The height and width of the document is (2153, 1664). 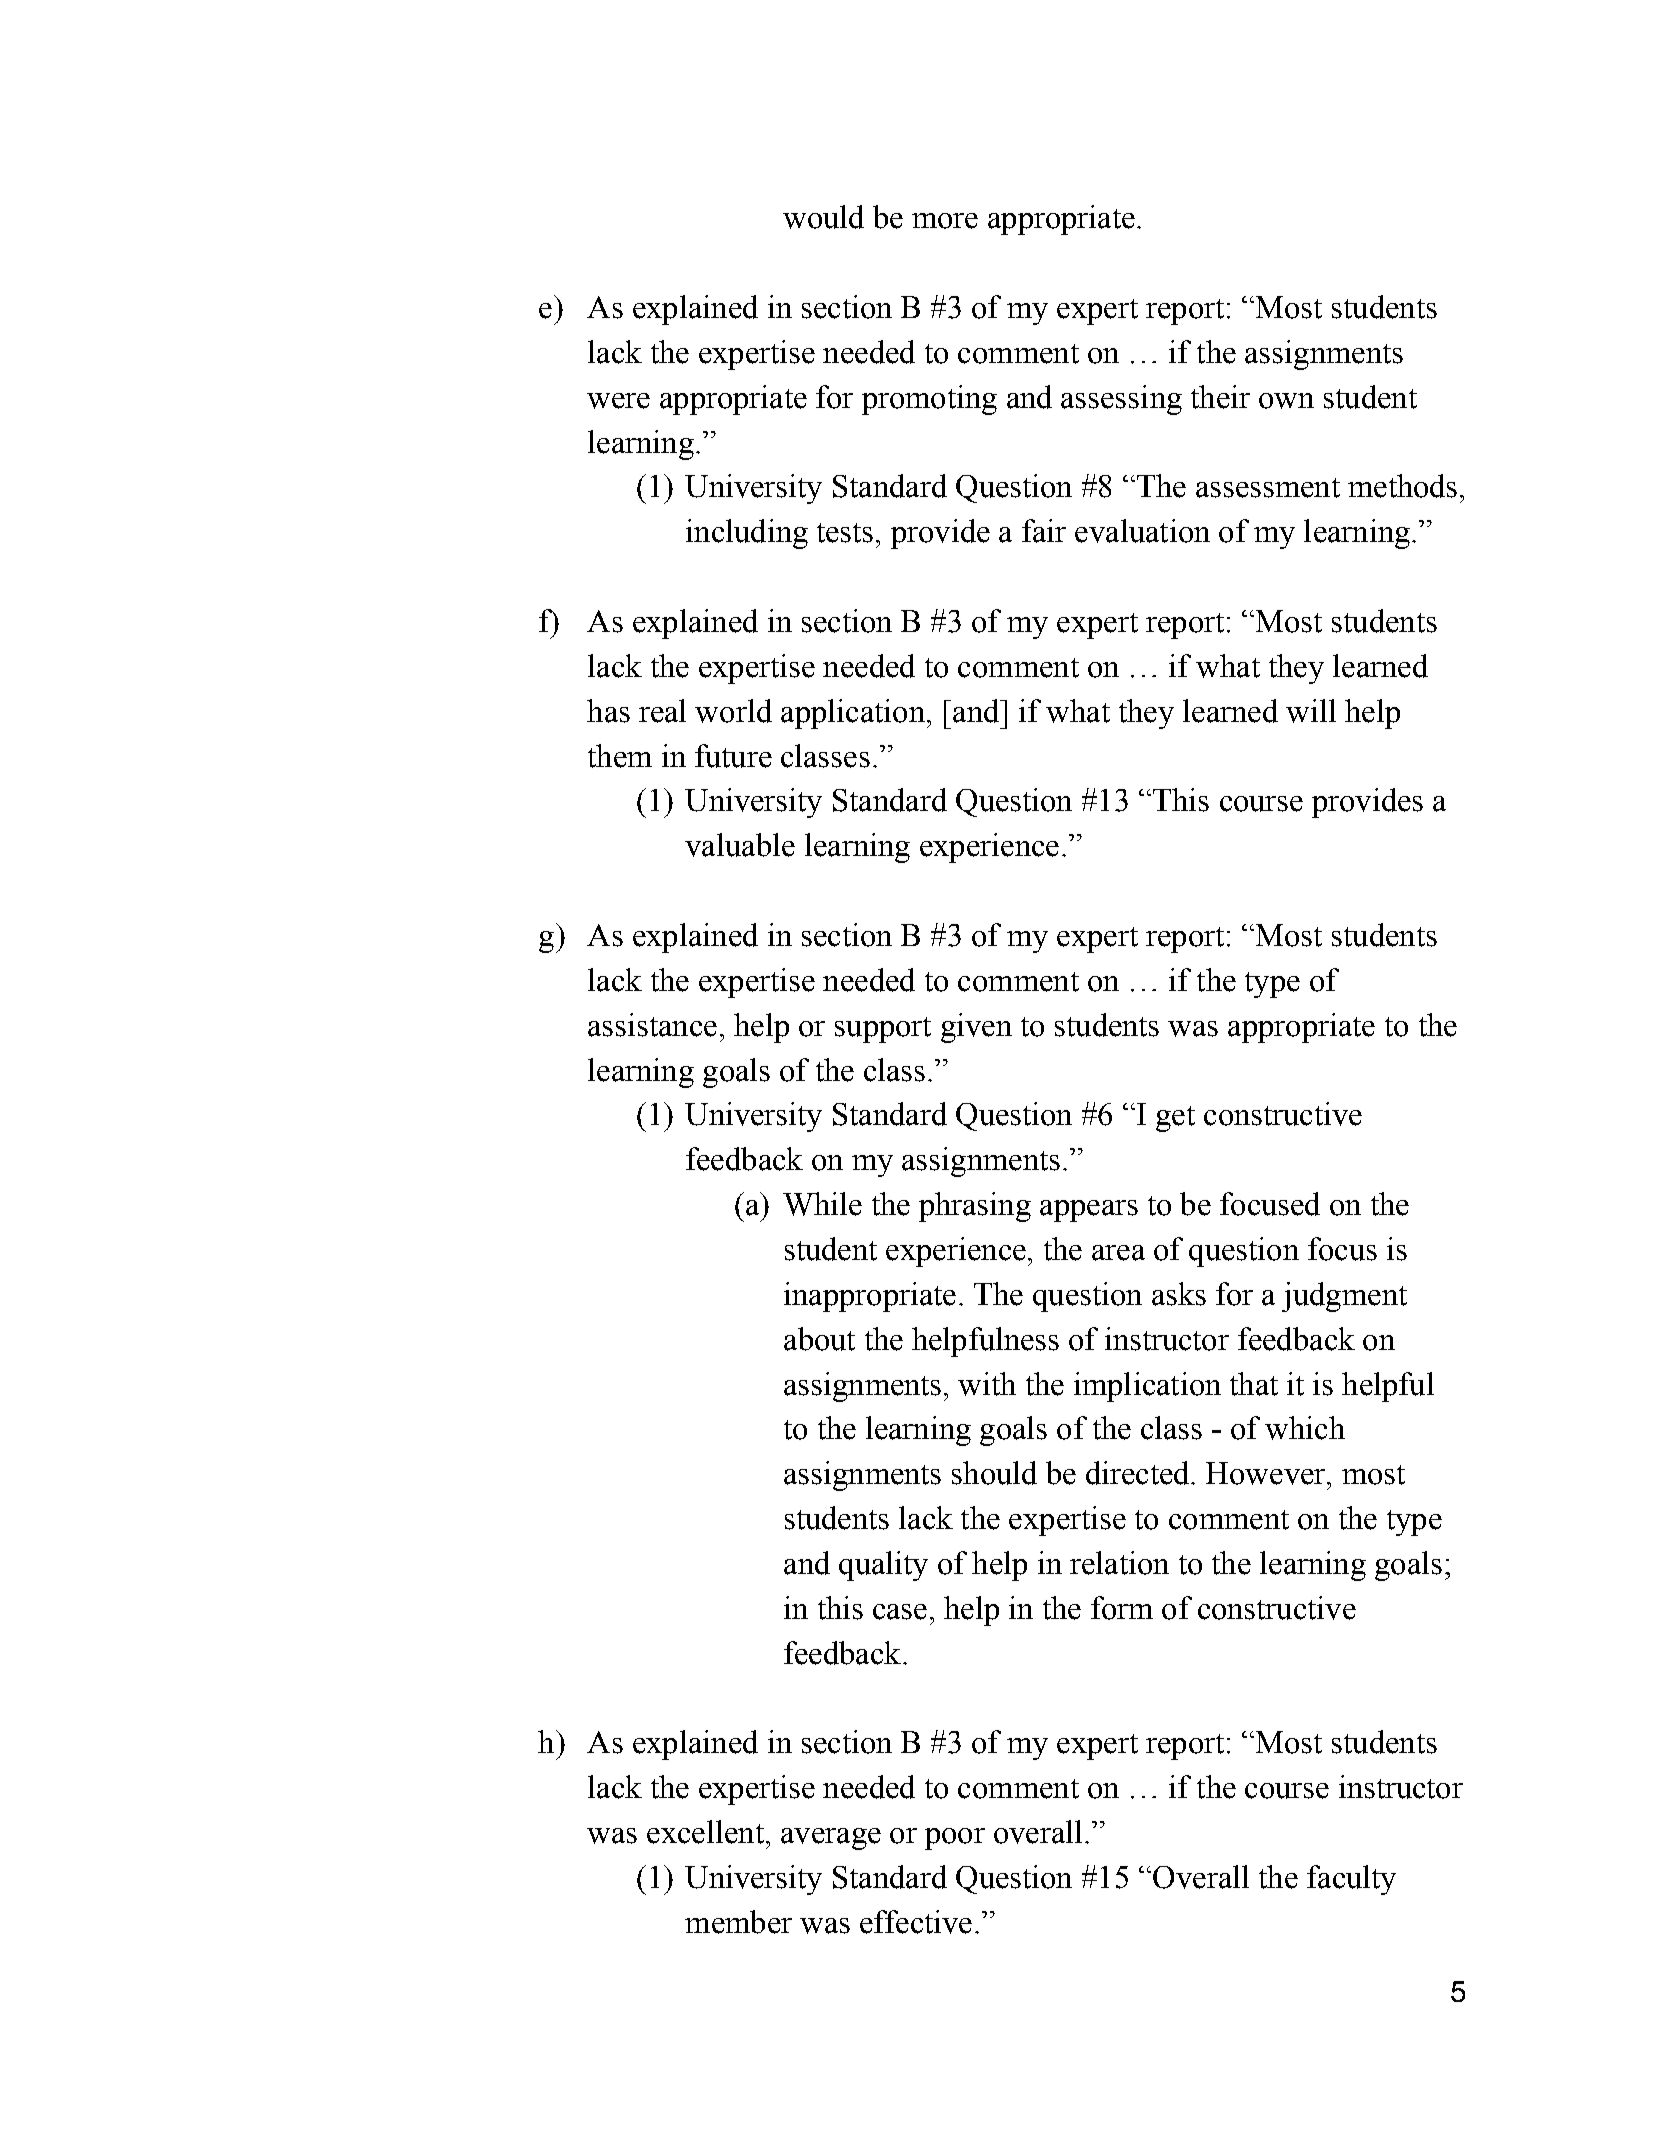 I want to click on excellent, so click(x=705, y=1832).
